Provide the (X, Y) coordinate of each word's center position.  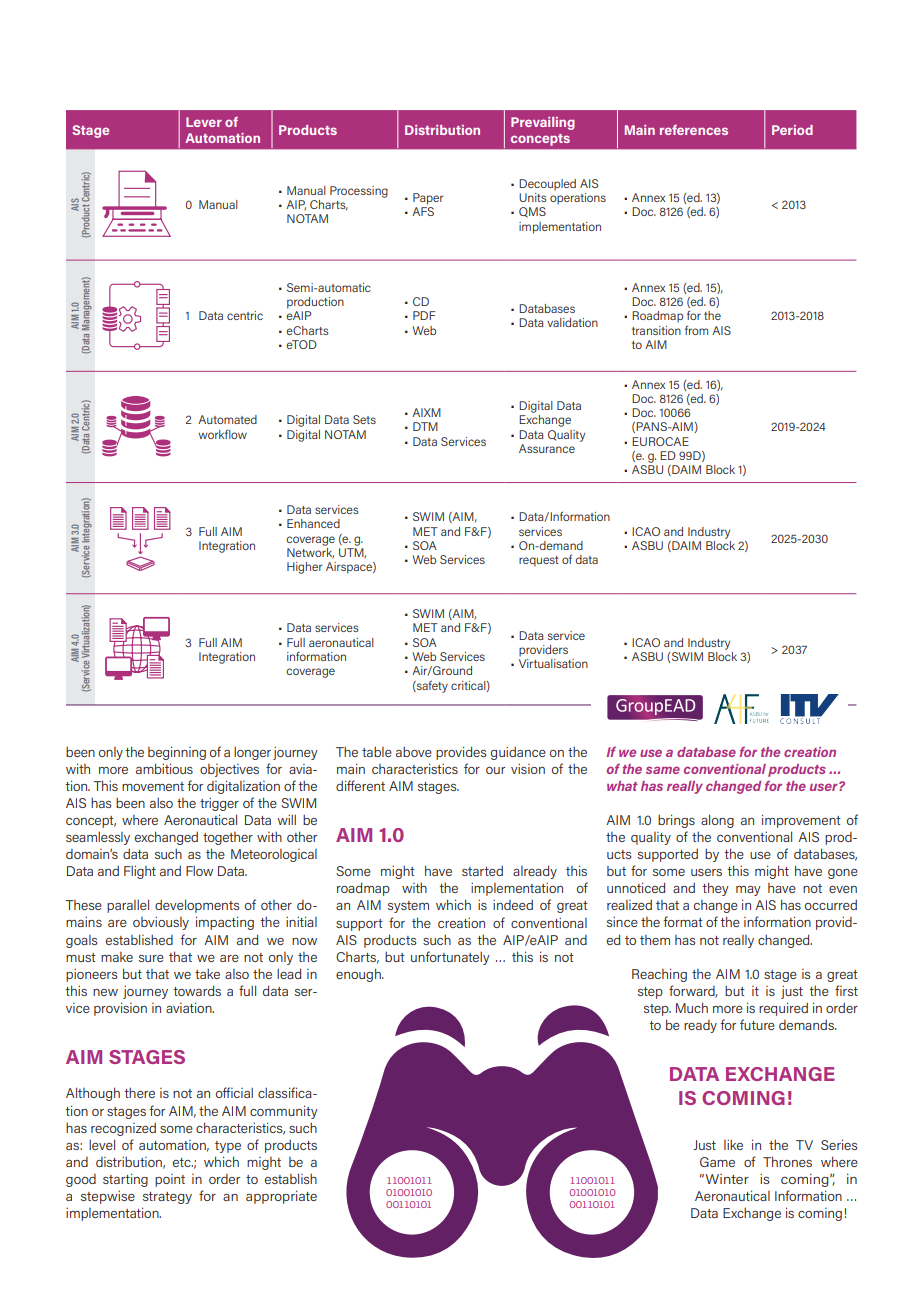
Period (792, 130)
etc (183, 1162)
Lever (204, 122)
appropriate (281, 1197)
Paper (428, 199)
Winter (727, 1179)
